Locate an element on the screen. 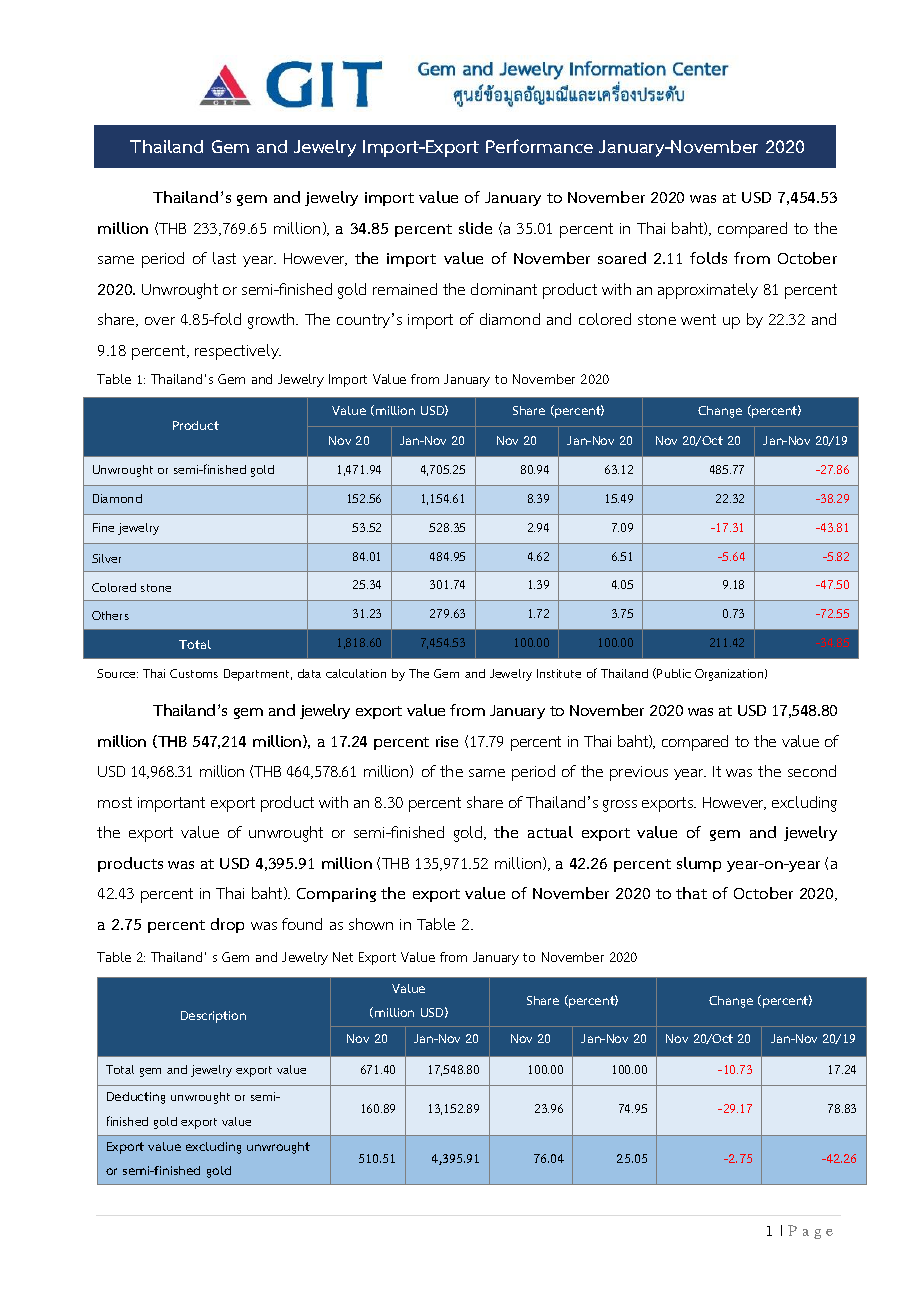 Image resolution: width=924 pixels, height=1308 pixels. soared is located at coordinates (622, 258).
